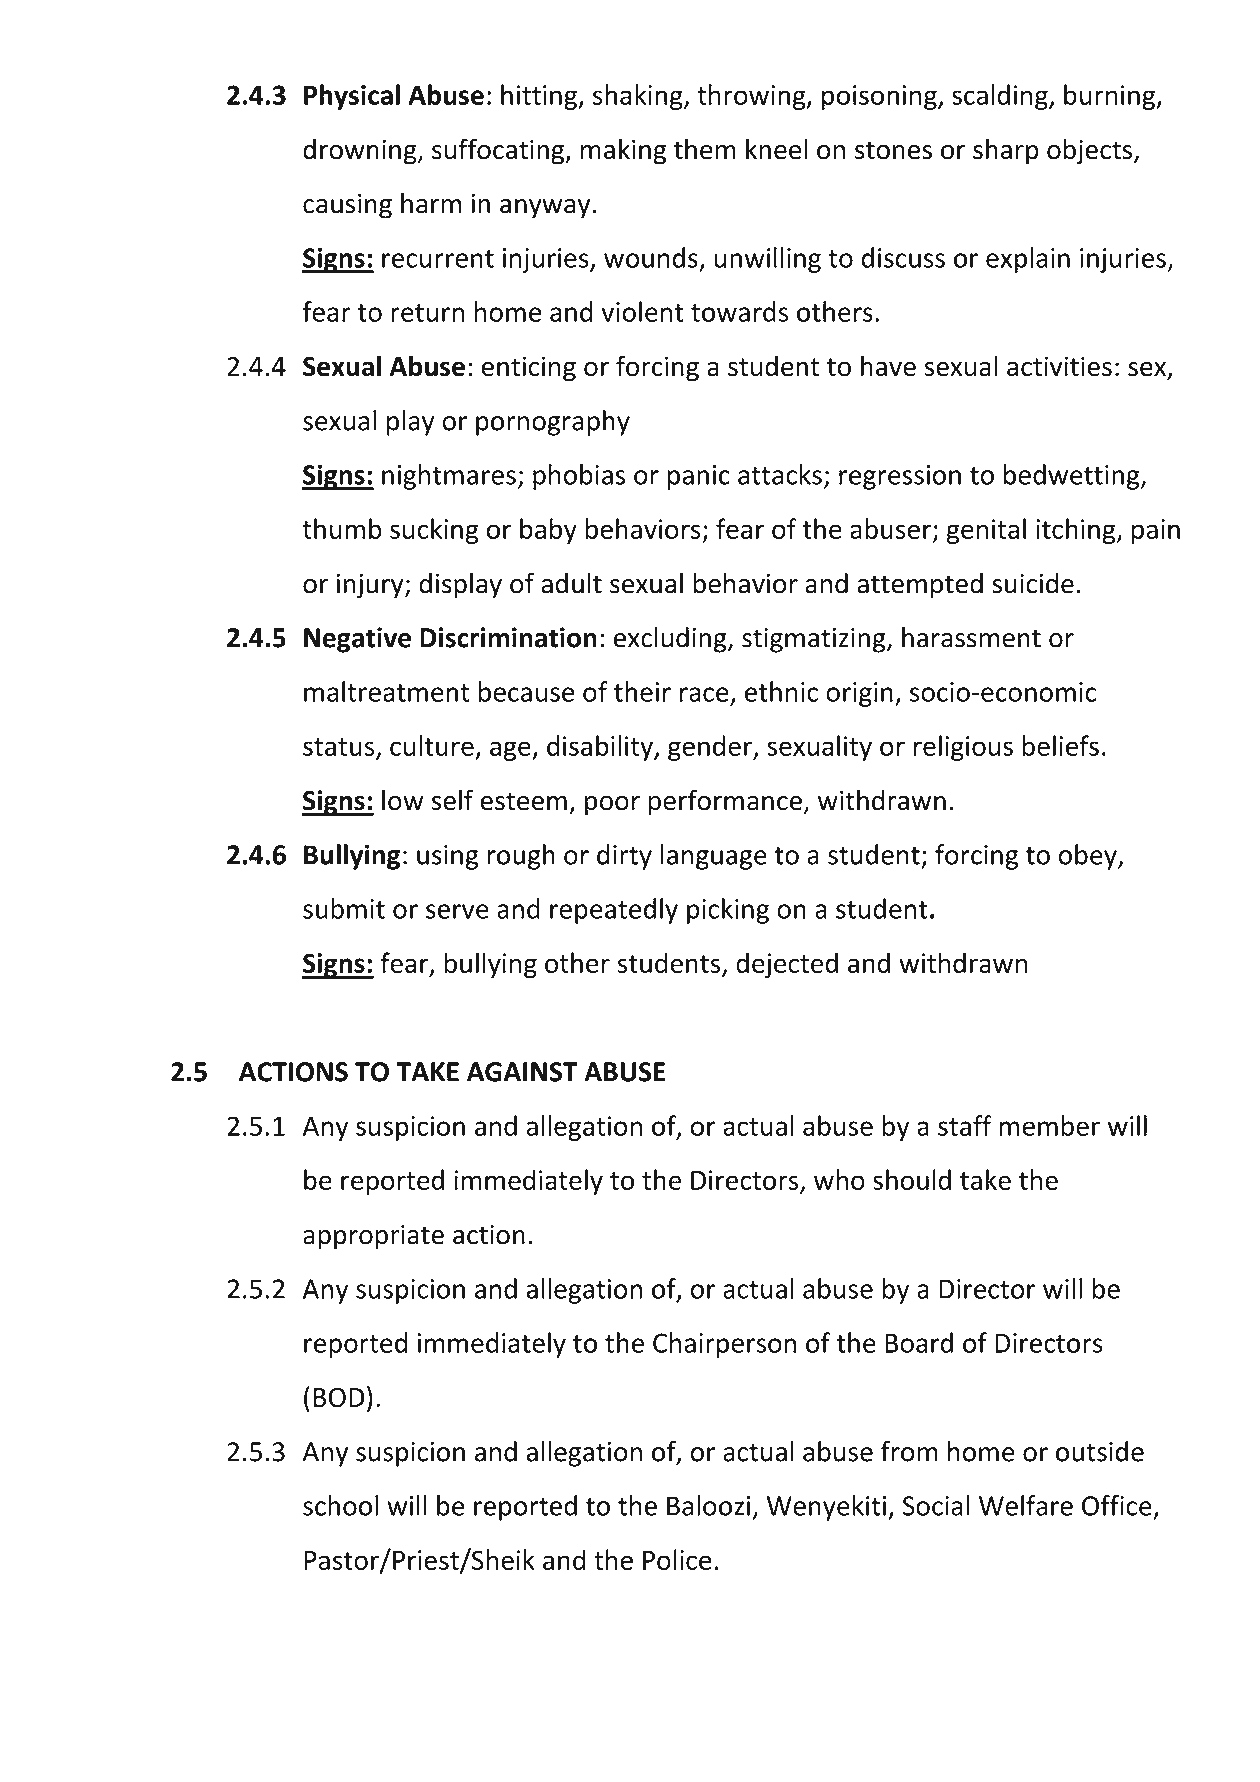 Image resolution: width=1260 pixels, height=1782 pixels. I want to click on Welfare, so click(1026, 1505).
